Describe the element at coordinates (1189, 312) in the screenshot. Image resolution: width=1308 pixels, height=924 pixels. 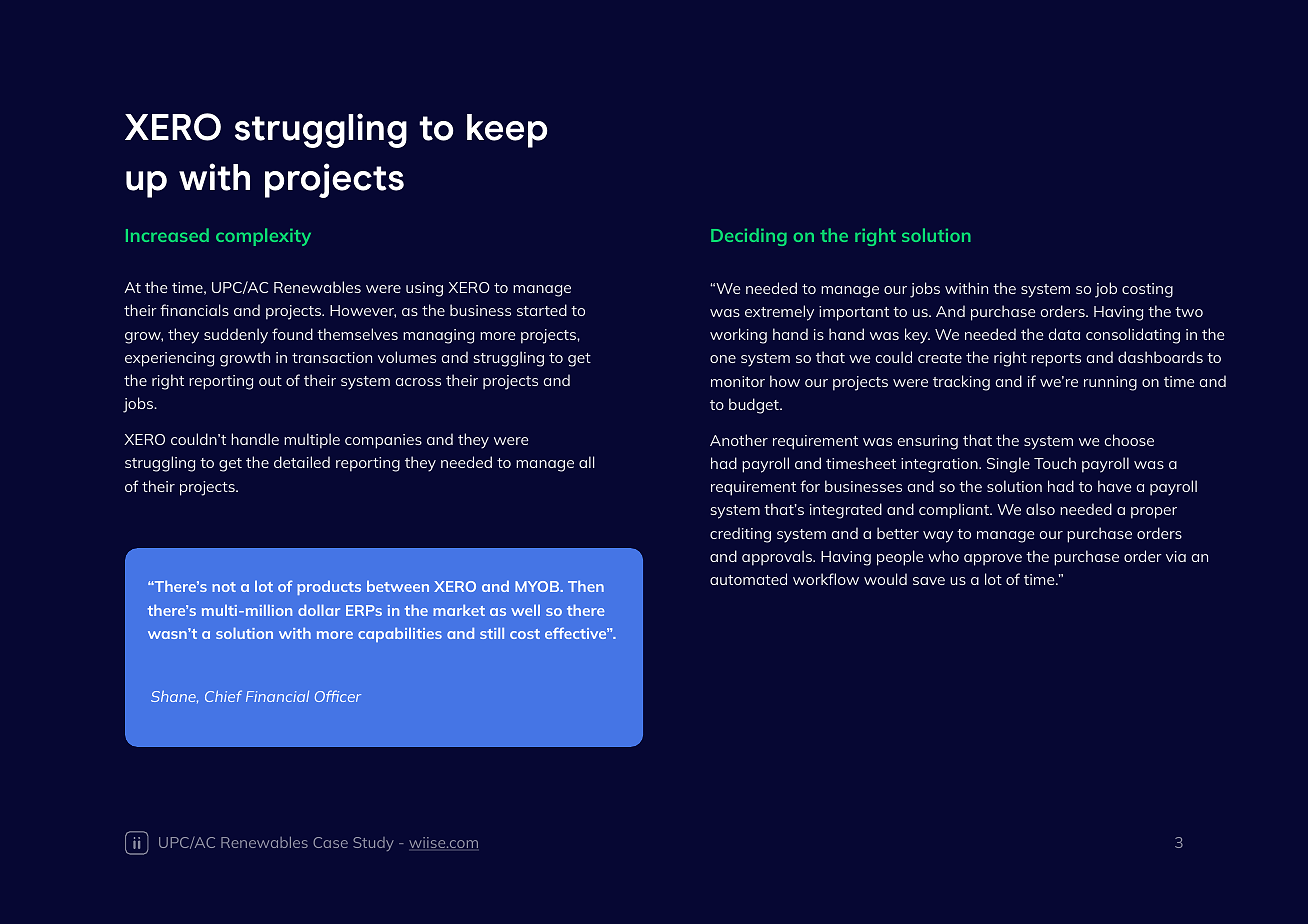
I see `two` at that location.
